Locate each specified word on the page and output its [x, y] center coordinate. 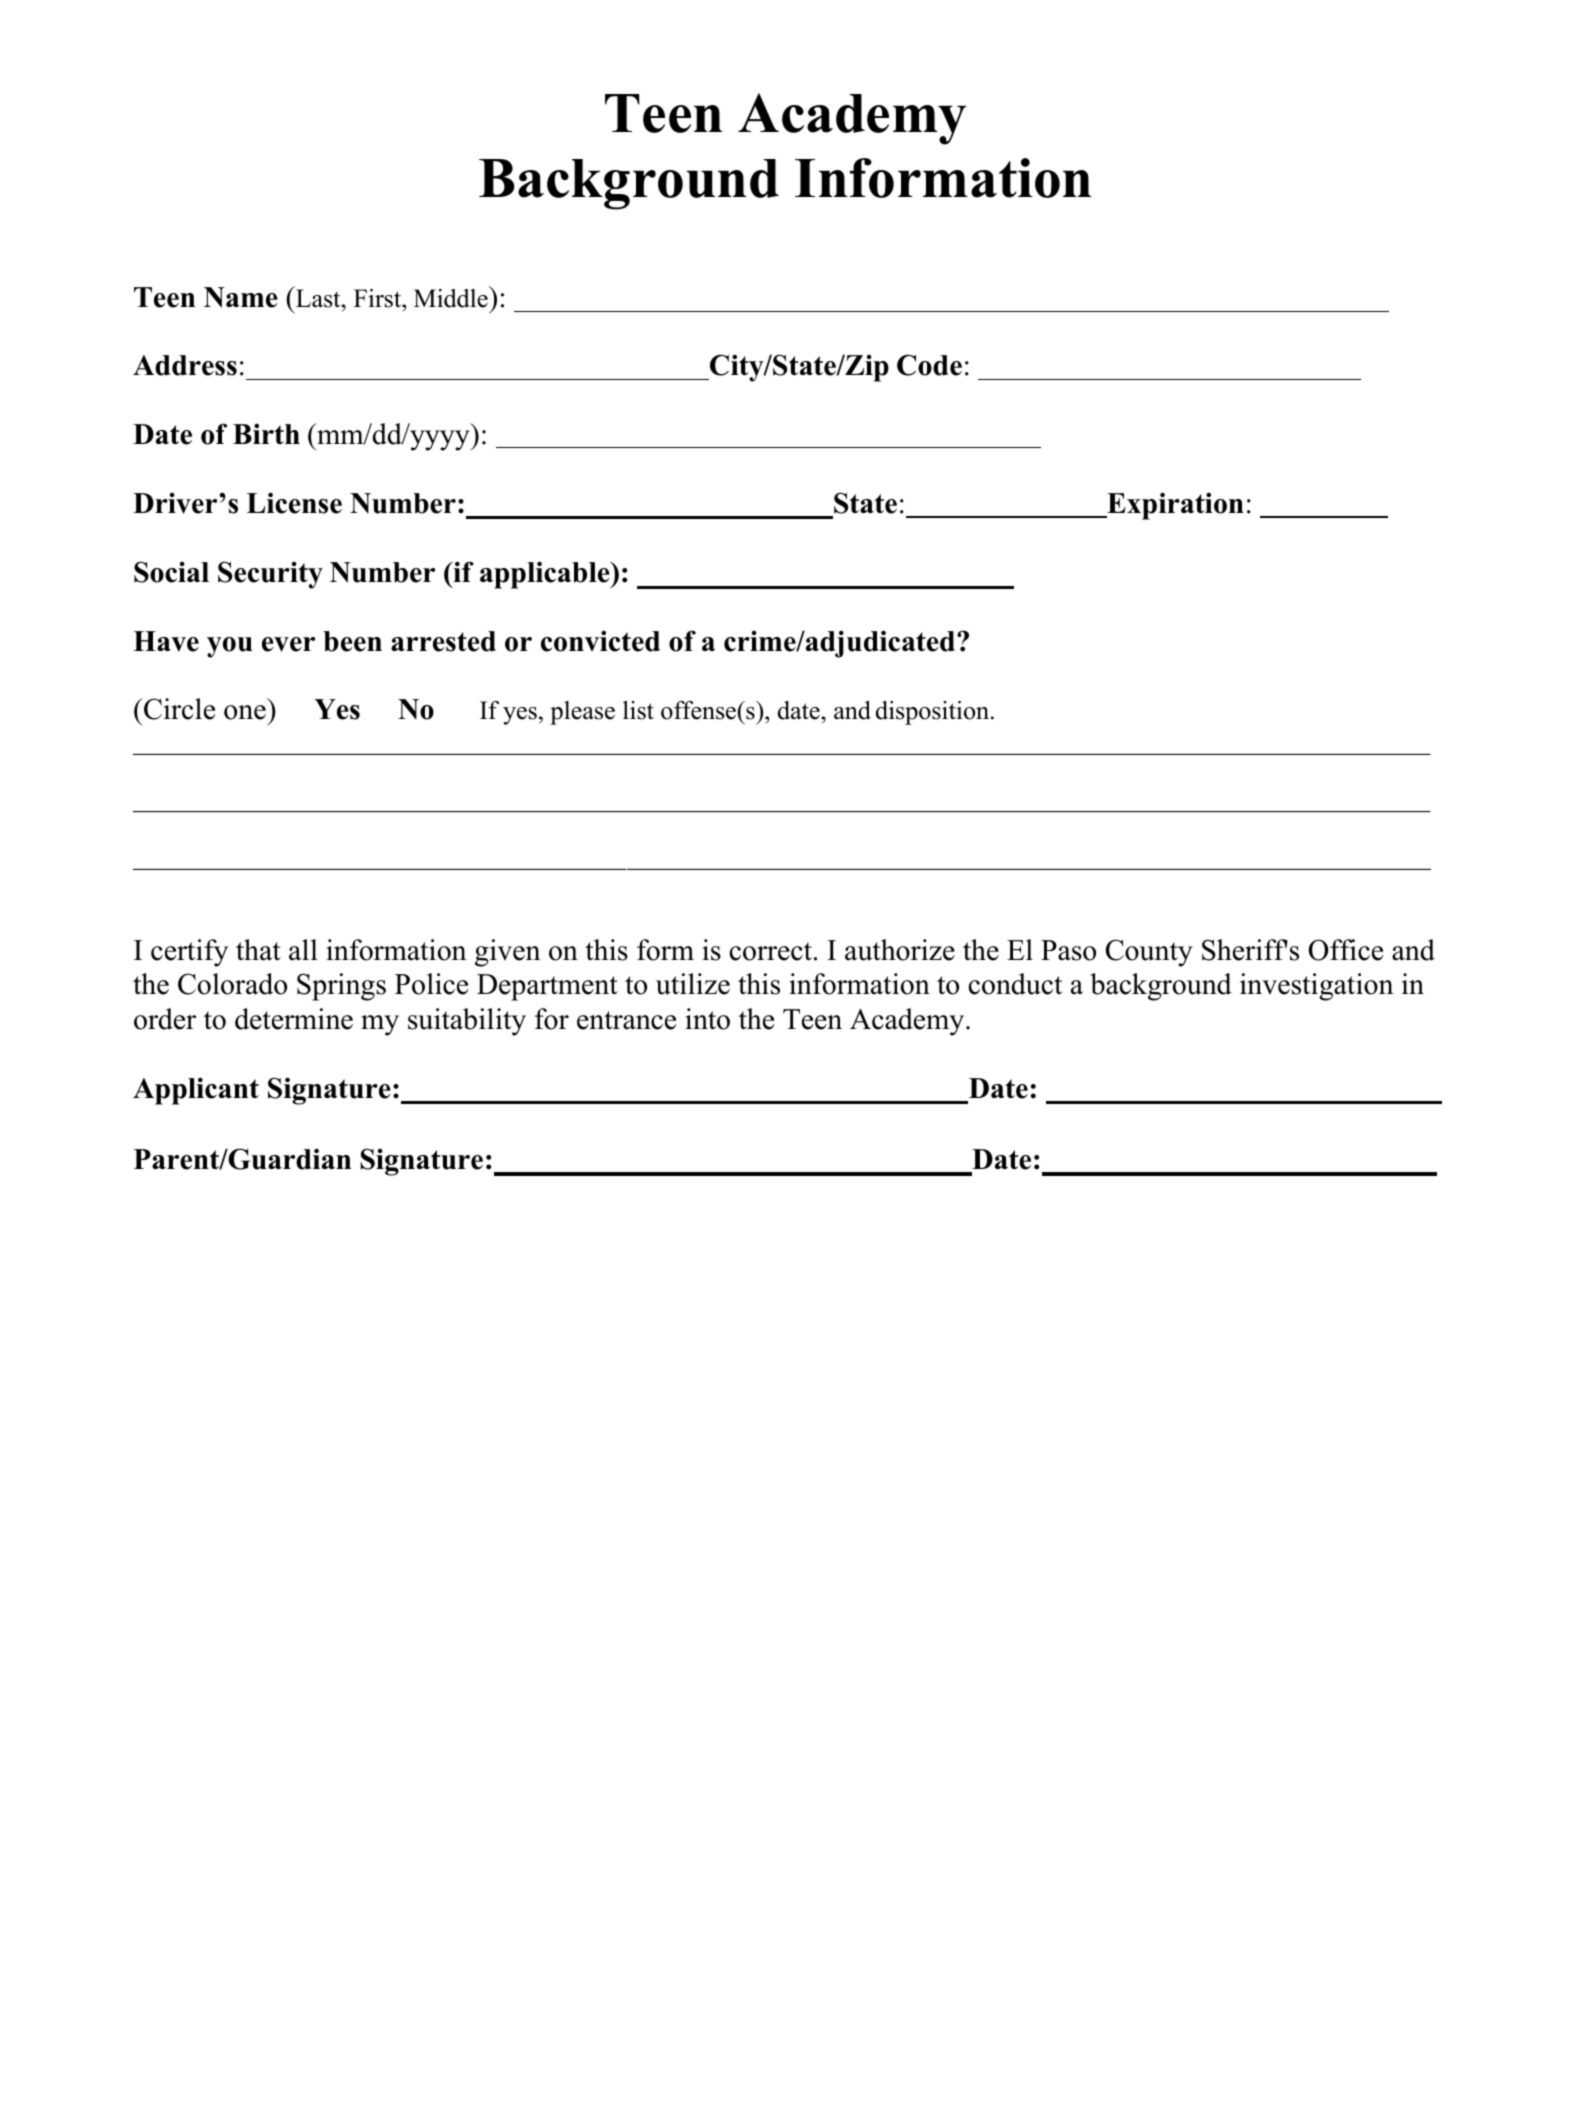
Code [929, 365]
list [638, 710]
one [245, 712]
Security [270, 575]
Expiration [1174, 506]
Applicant [196, 1091]
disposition [934, 713]
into [707, 1019]
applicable [546, 575]
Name [241, 297]
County [1149, 953]
